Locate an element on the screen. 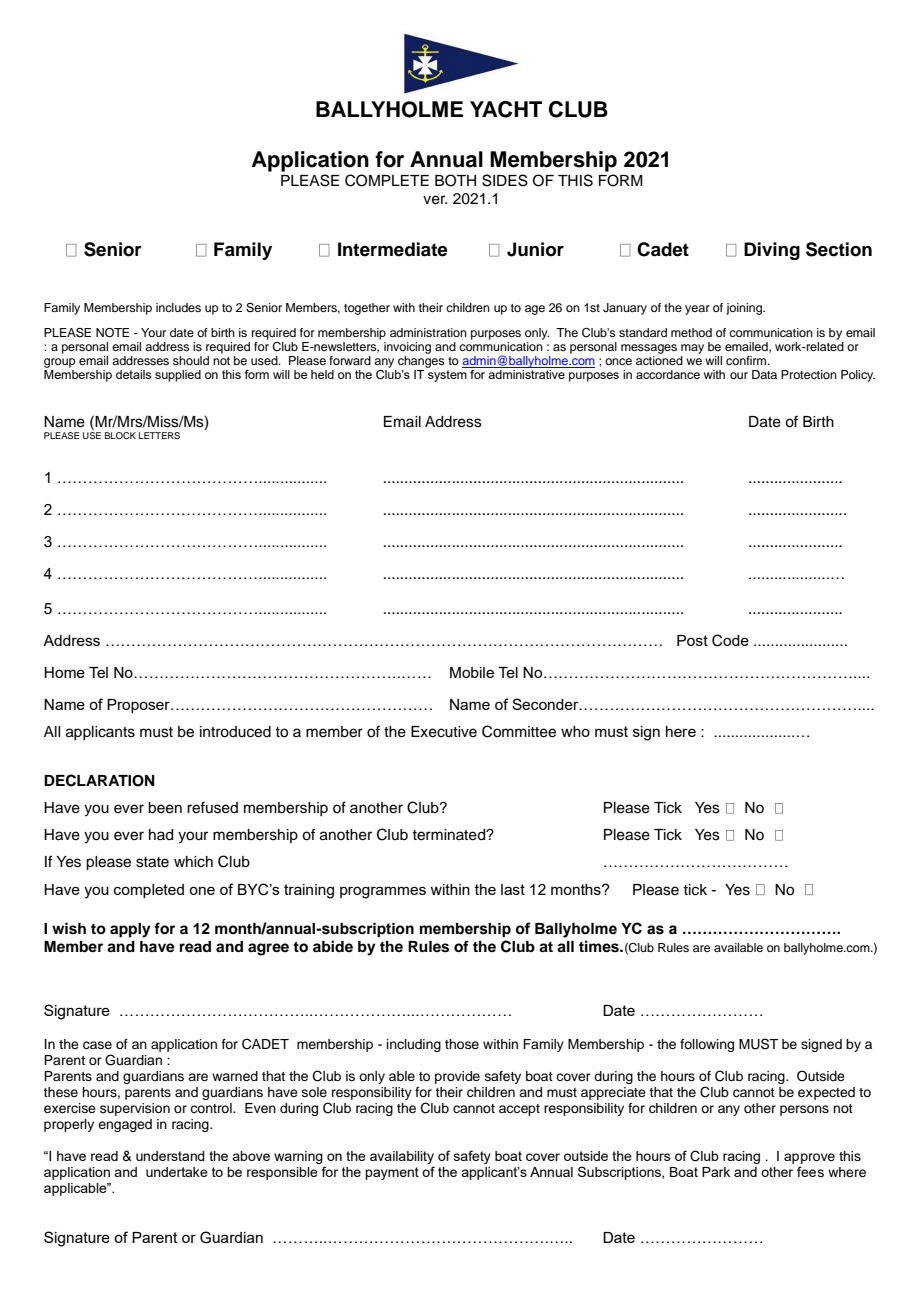  Diving is located at coordinates (772, 251).
